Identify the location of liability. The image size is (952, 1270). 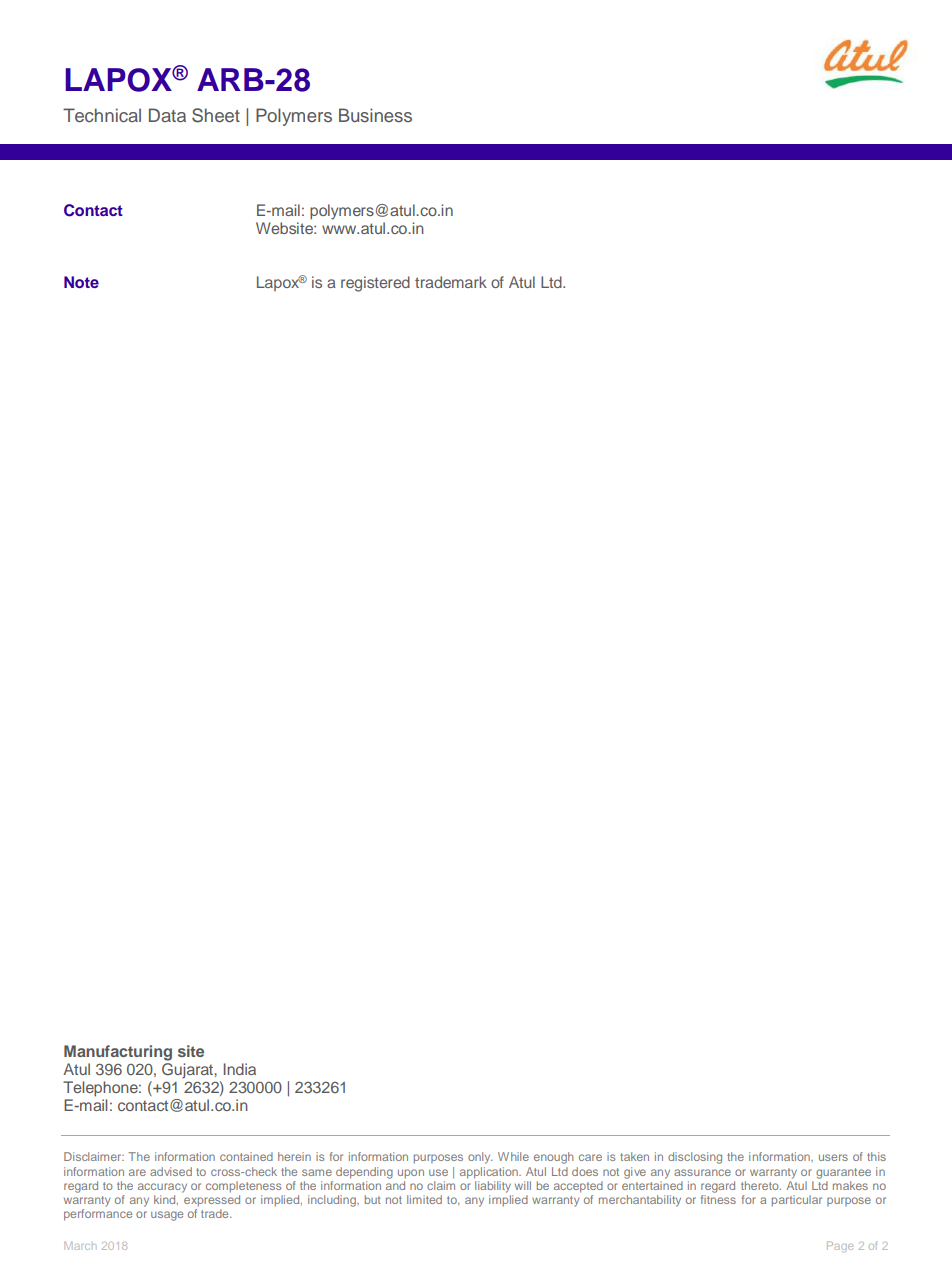
(493, 1187).
